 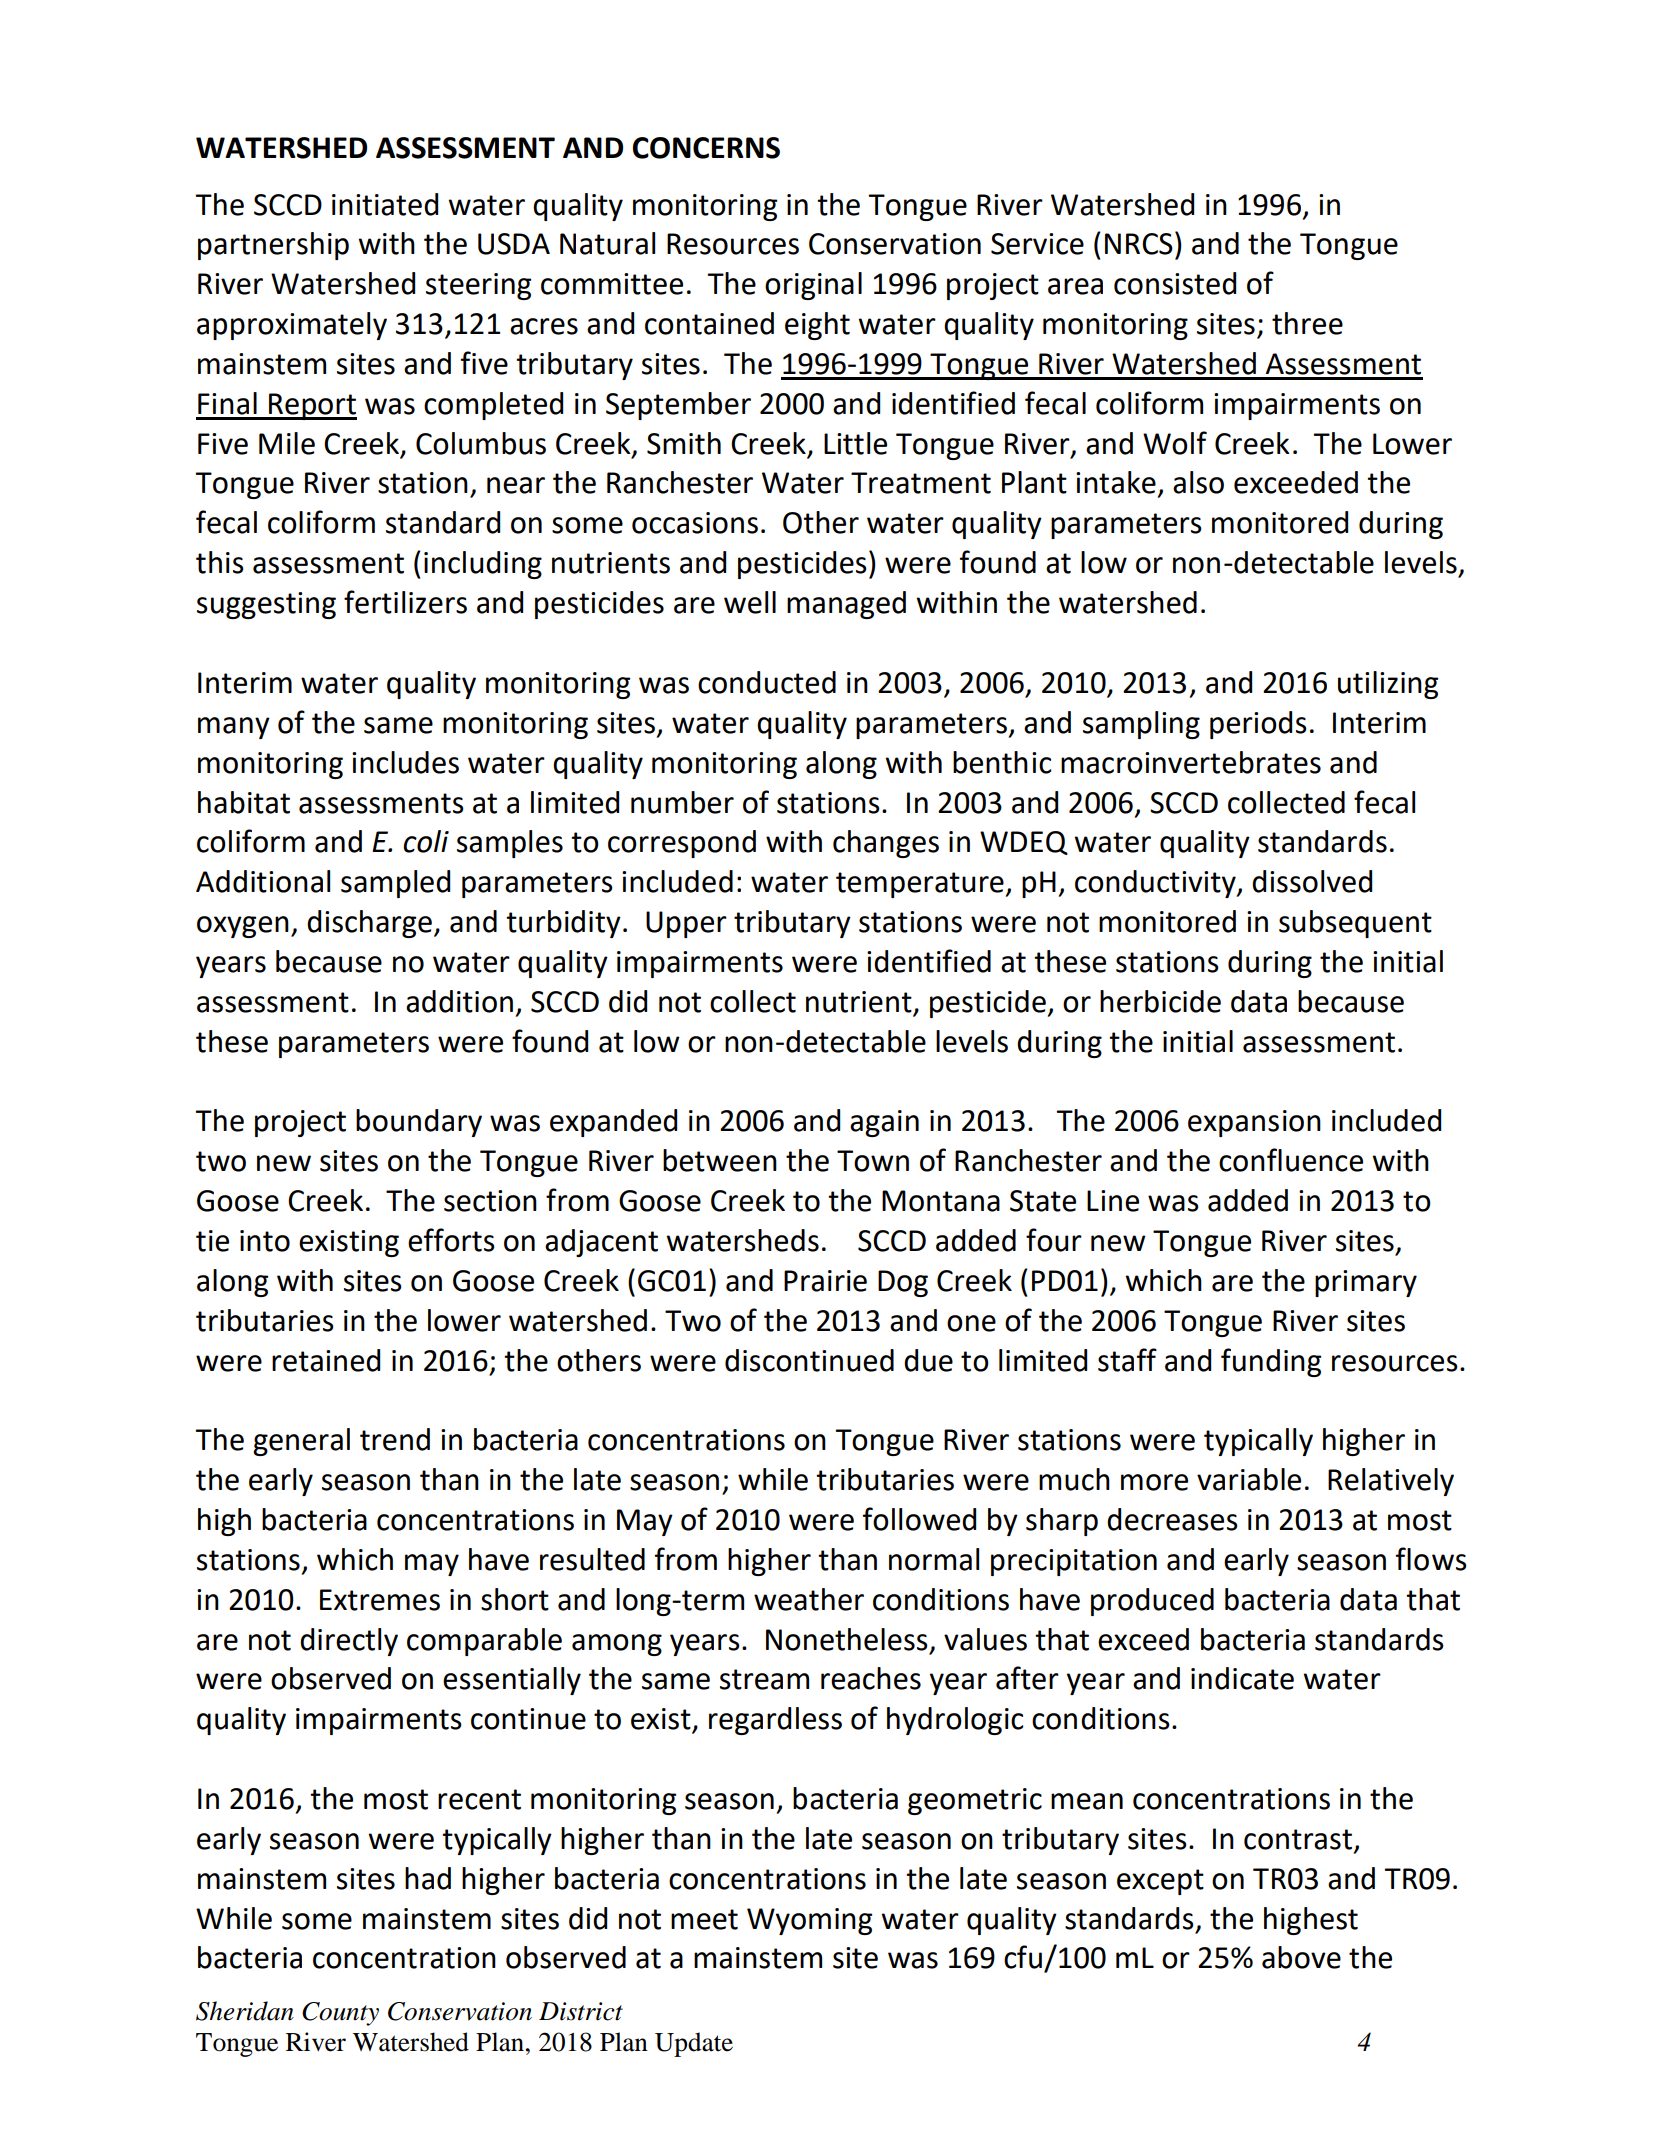 What do you see at coordinates (884, 1123) in the screenshot?
I see `again` at bounding box center [884, 1123].
